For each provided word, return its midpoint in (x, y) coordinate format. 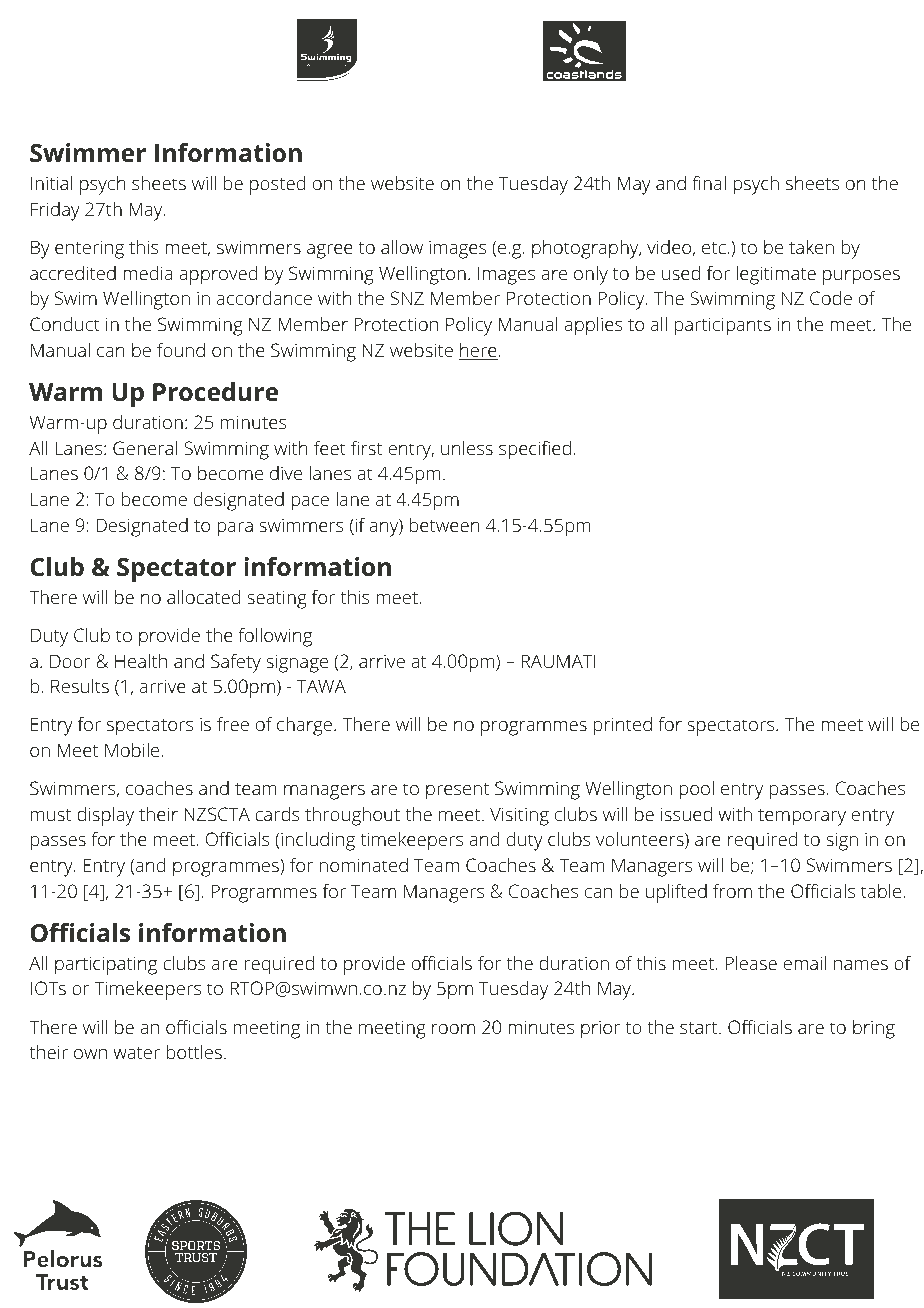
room (453, 1029)
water (136, 1053)
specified (535, 450)
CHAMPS (452, 74)
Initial (51, 183)
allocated (203, 597)
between (444, 525)
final (709, 182)
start (699, 1028)
